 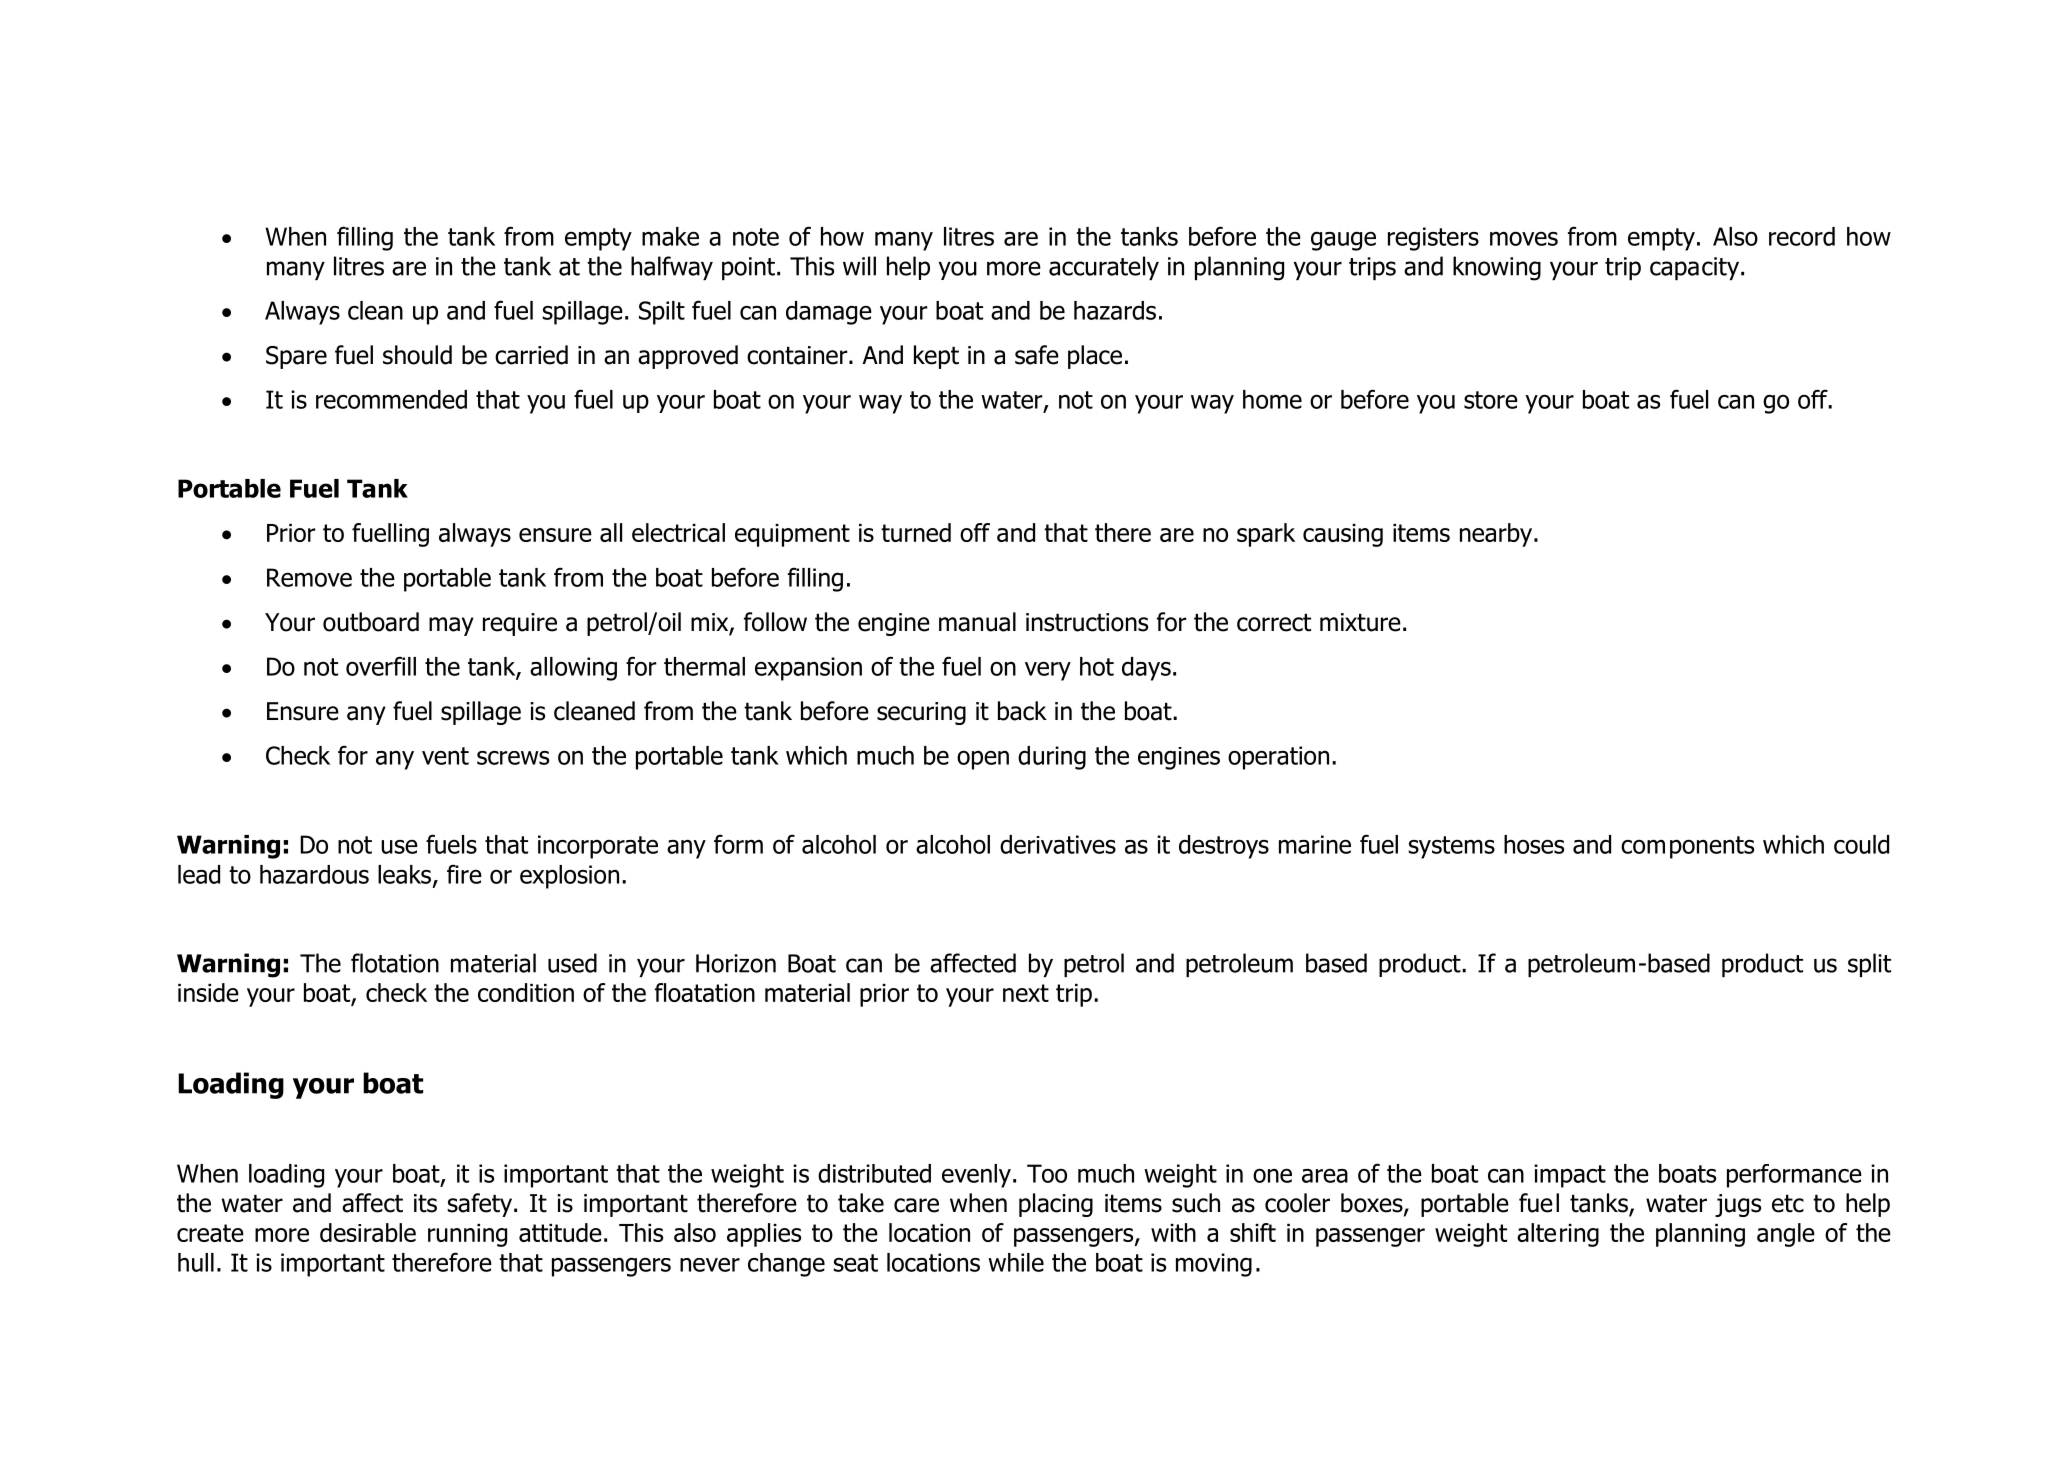 I want to click on next, so click(x=1026, y=993).
